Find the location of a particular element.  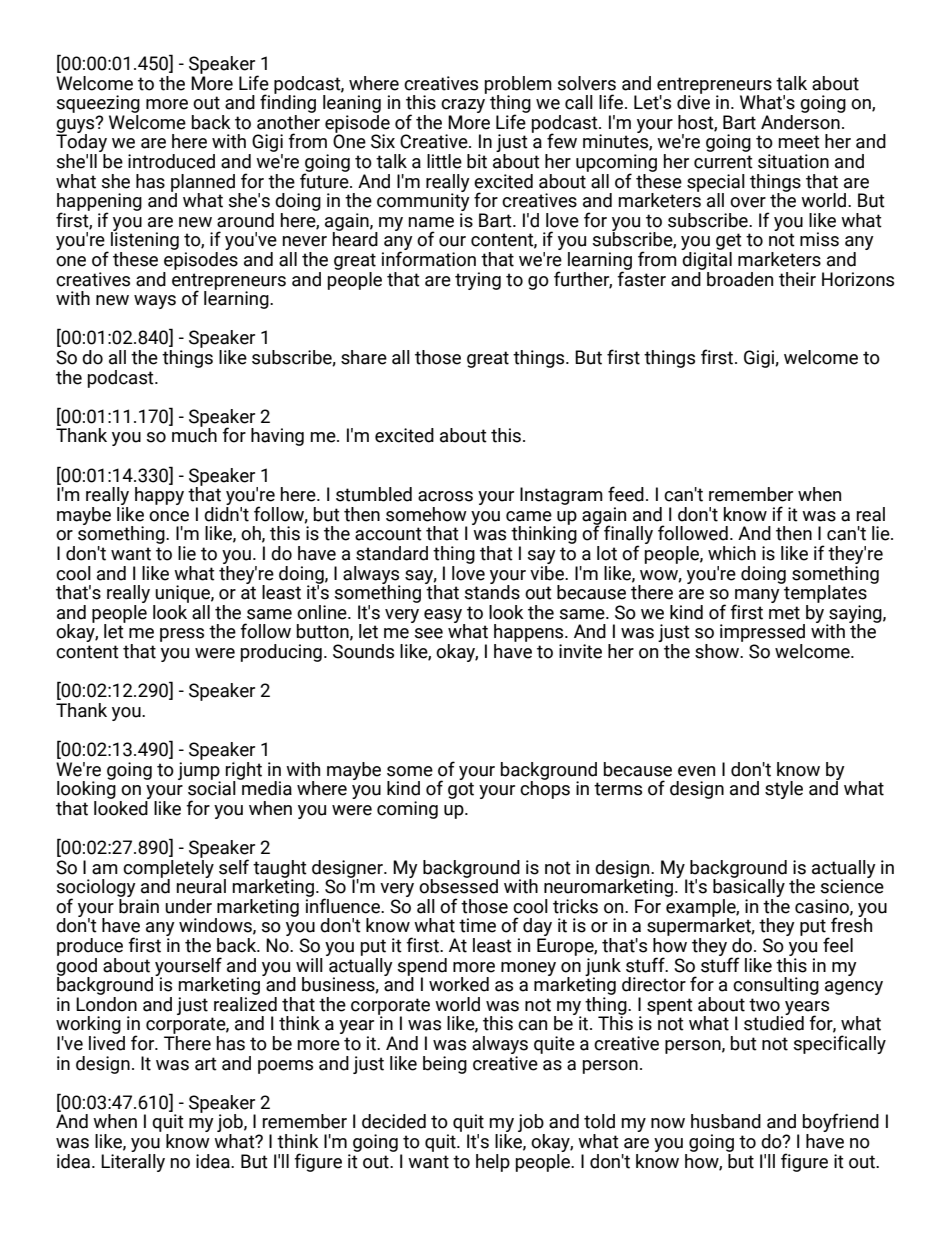

listening is located at coordinates (145, 241).
